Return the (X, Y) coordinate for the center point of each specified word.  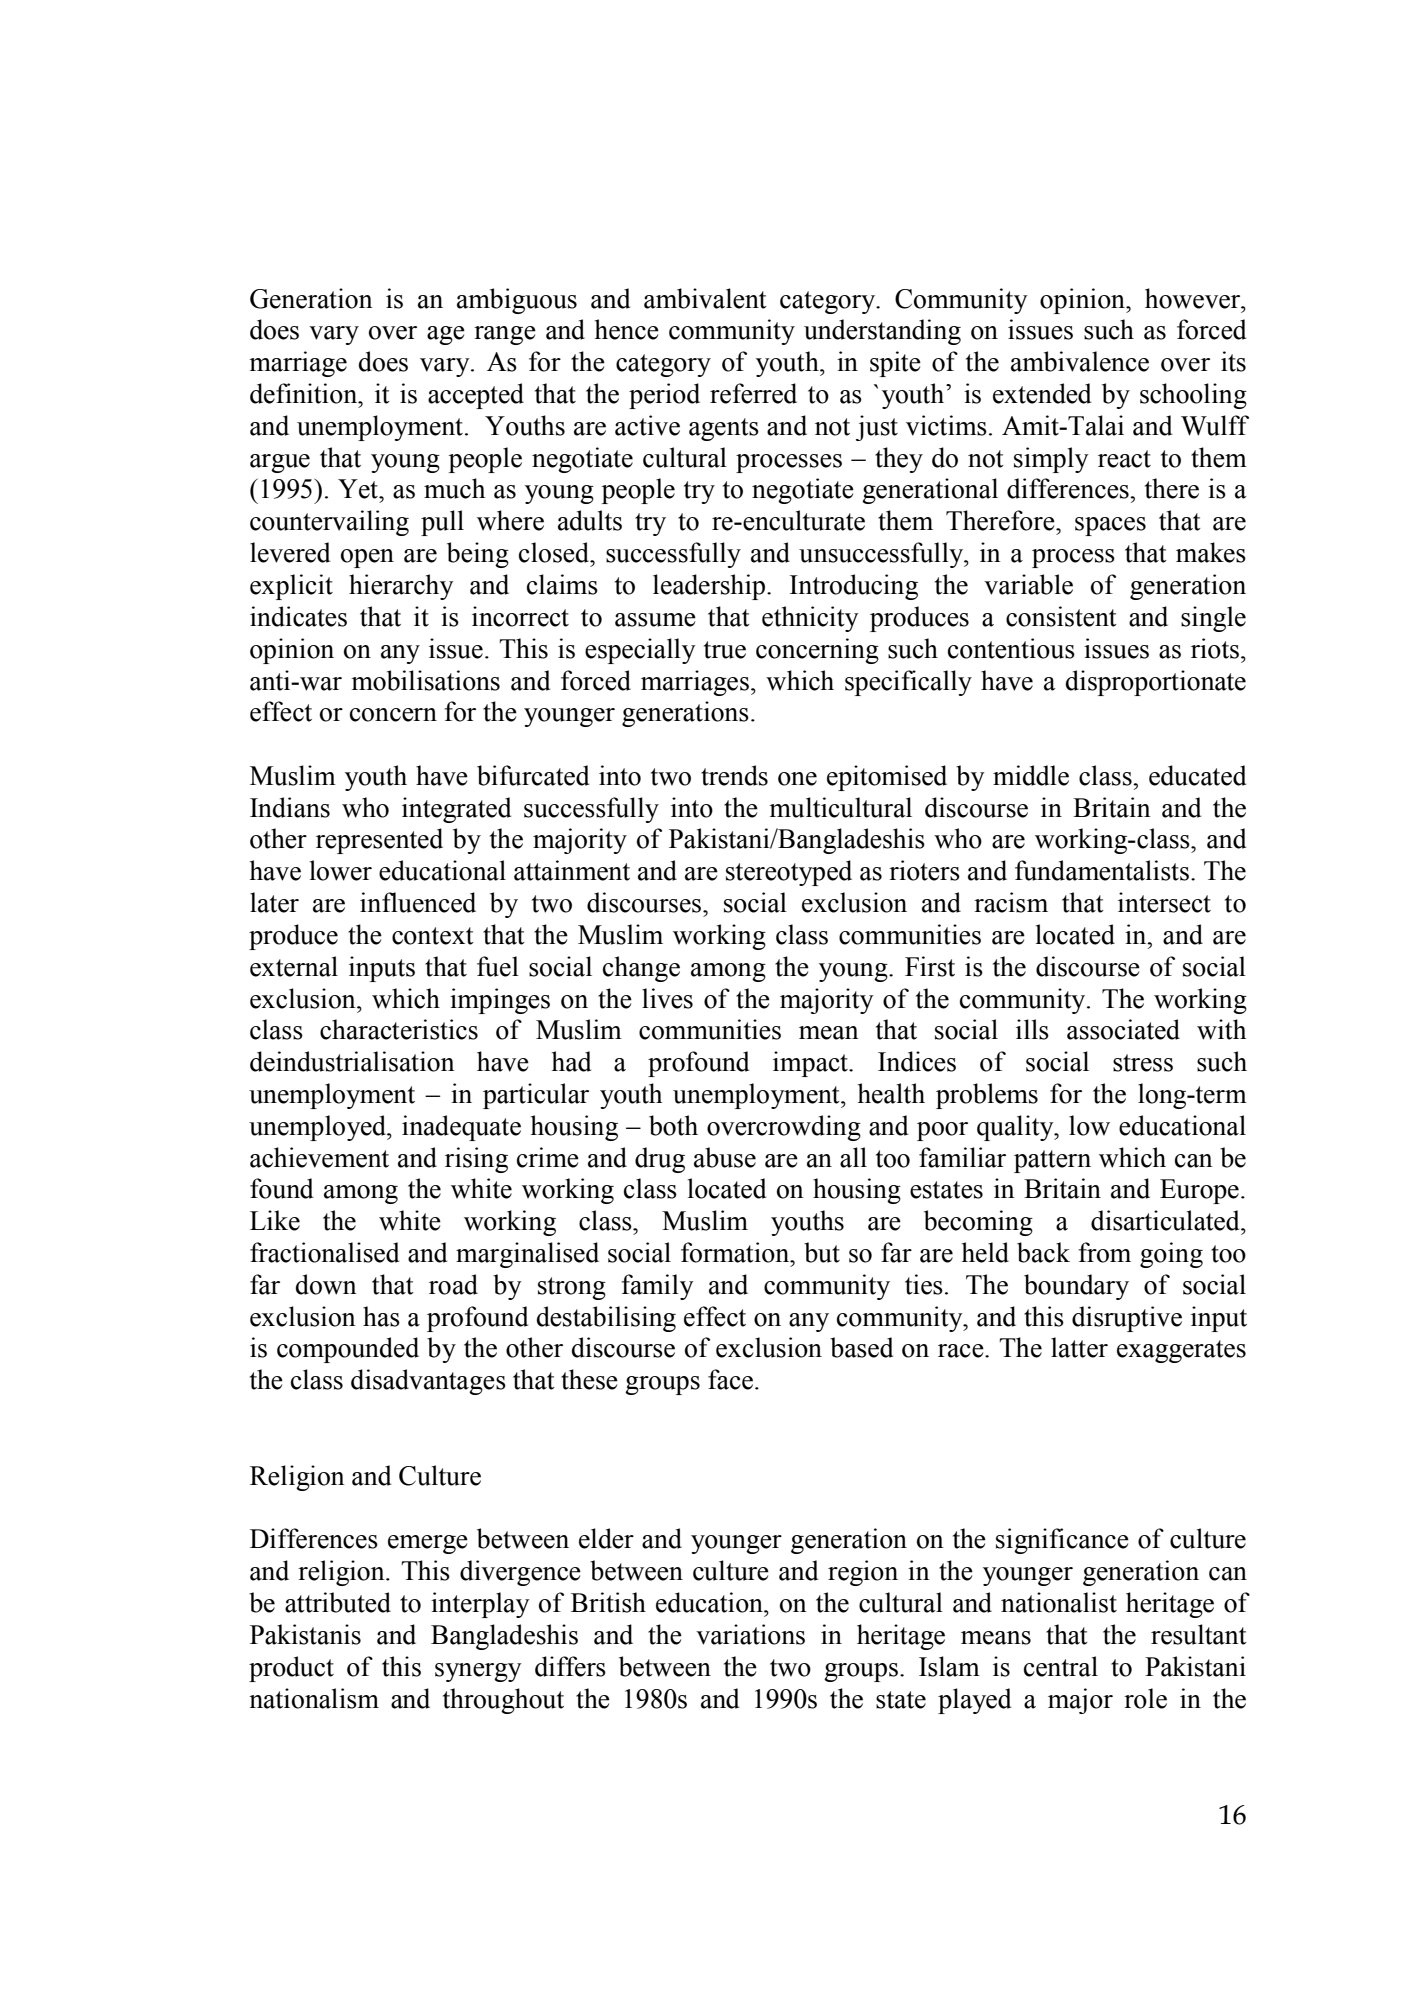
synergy (478, 1672)
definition (305, 393)
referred (753, 393)
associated (1123, 1029)
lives (667, 998)
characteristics (399, 1029)
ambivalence (1080, 361)
